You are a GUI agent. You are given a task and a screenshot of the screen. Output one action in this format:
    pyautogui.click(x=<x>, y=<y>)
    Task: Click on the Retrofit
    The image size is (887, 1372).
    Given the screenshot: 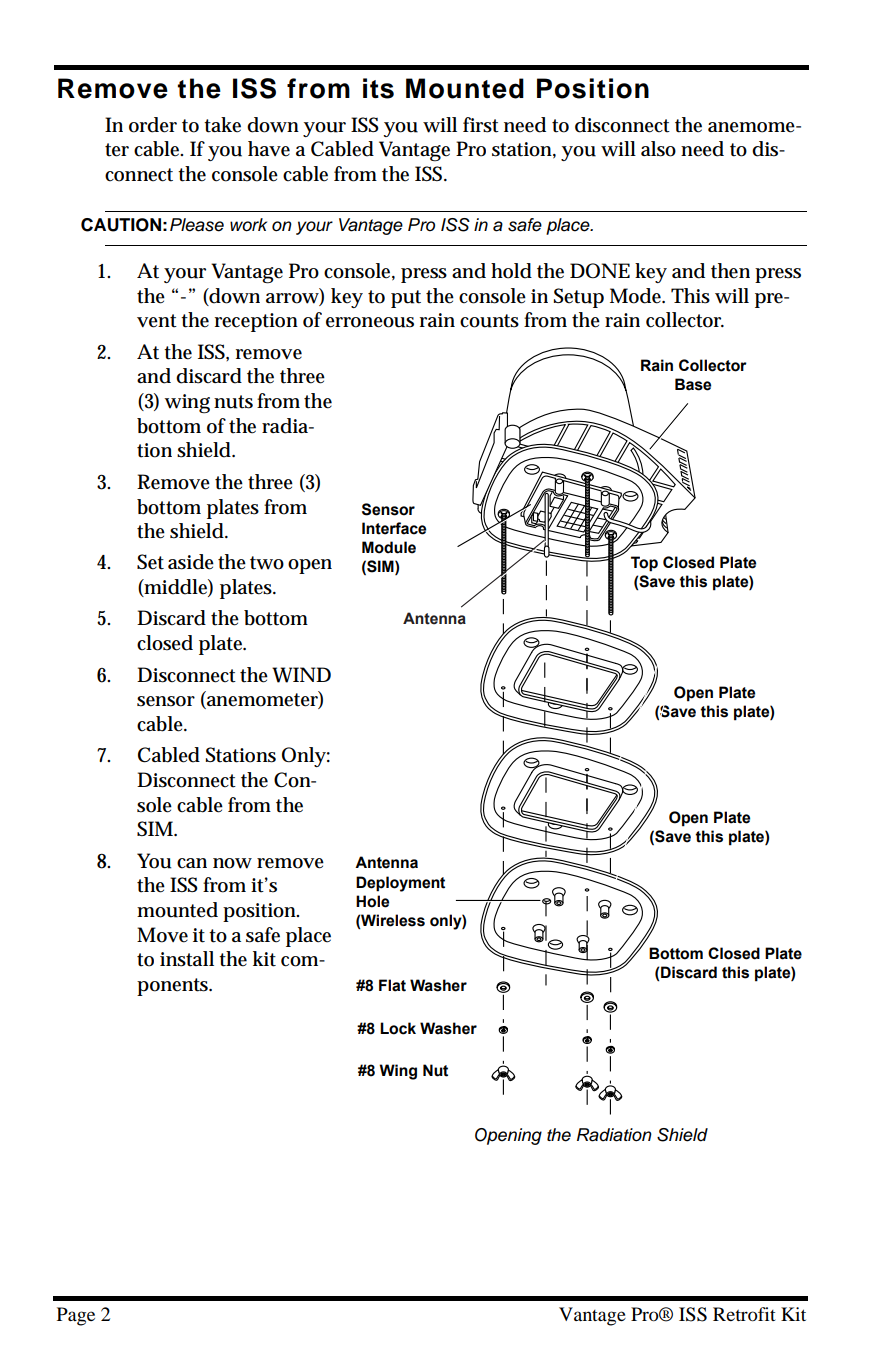 What is the action you would take?
    pyautogui.click(x=744, y=1314)
